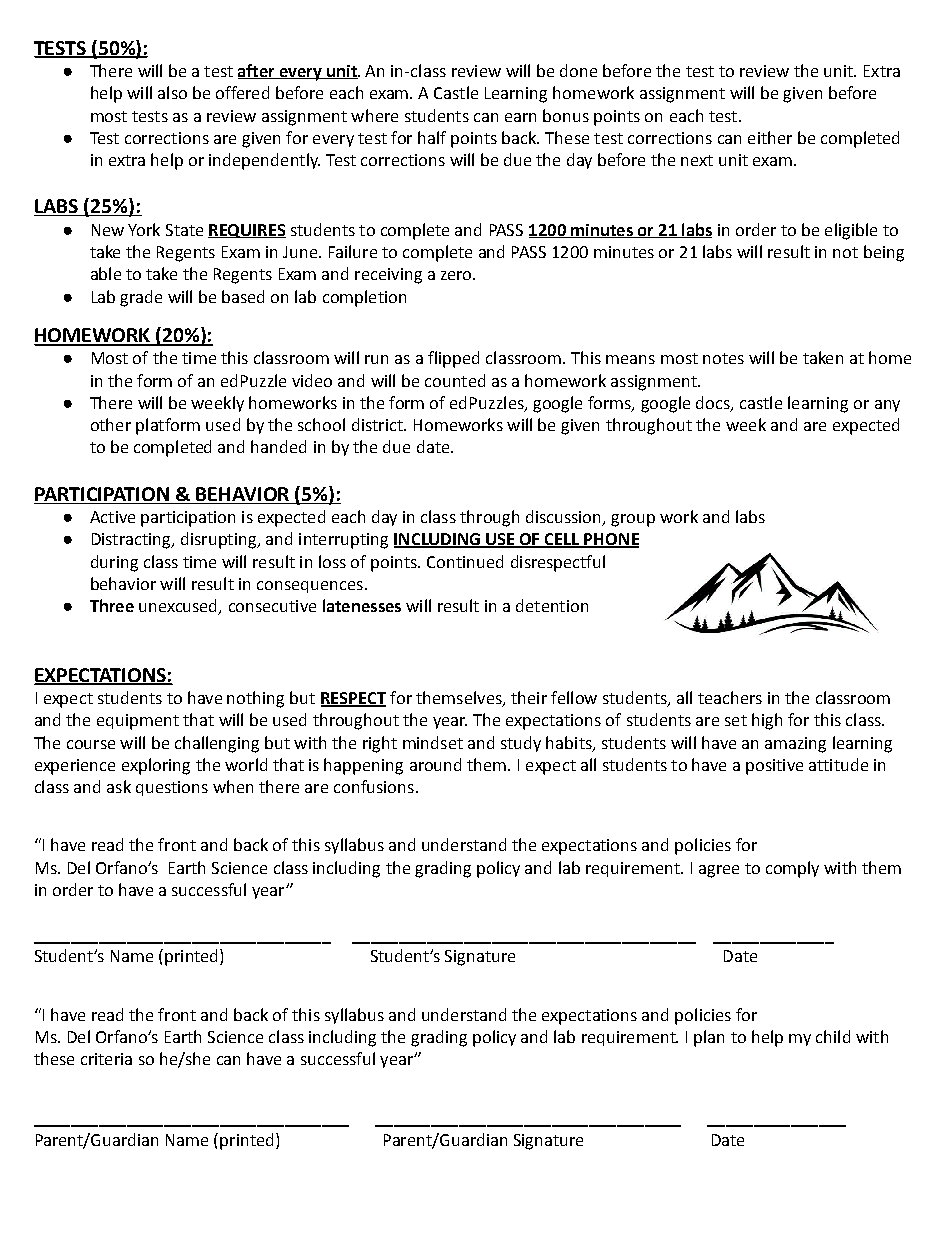 The width and height of the page is (952, 1233). What do you see at coordinates (172, 92) in the page?
I see `also` at bounding box center [172, 92].
